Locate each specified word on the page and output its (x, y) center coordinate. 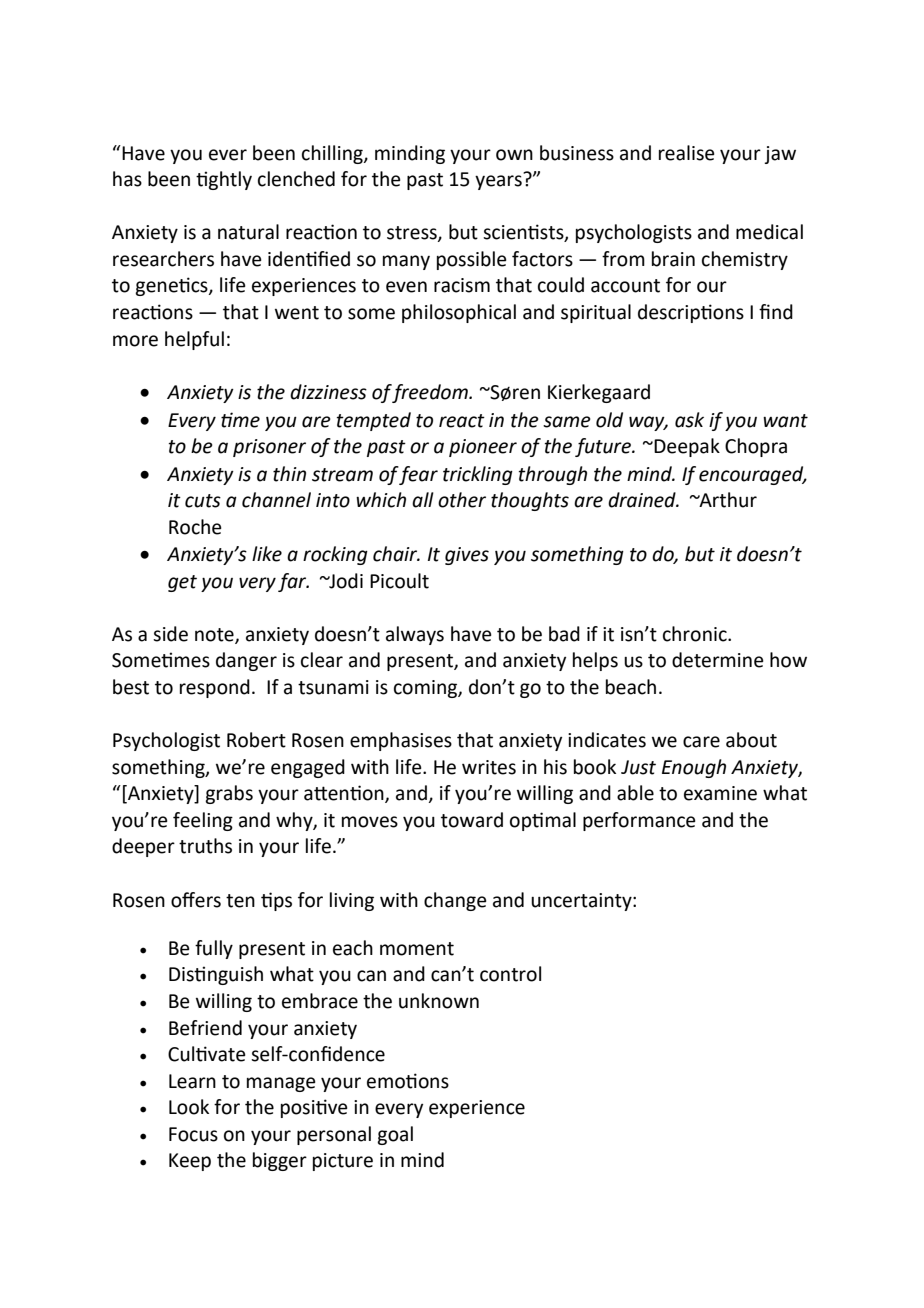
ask (689, 420)
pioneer (483, 448)
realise (687, 153)
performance (639, 821)
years (499, 181)
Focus (193, 1134)
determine (718, 660)
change (455, 901)
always (415, 635)
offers (196, 900)
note (215, 636)
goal (395, 1135)
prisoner (269, 448)
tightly (224, 180)
